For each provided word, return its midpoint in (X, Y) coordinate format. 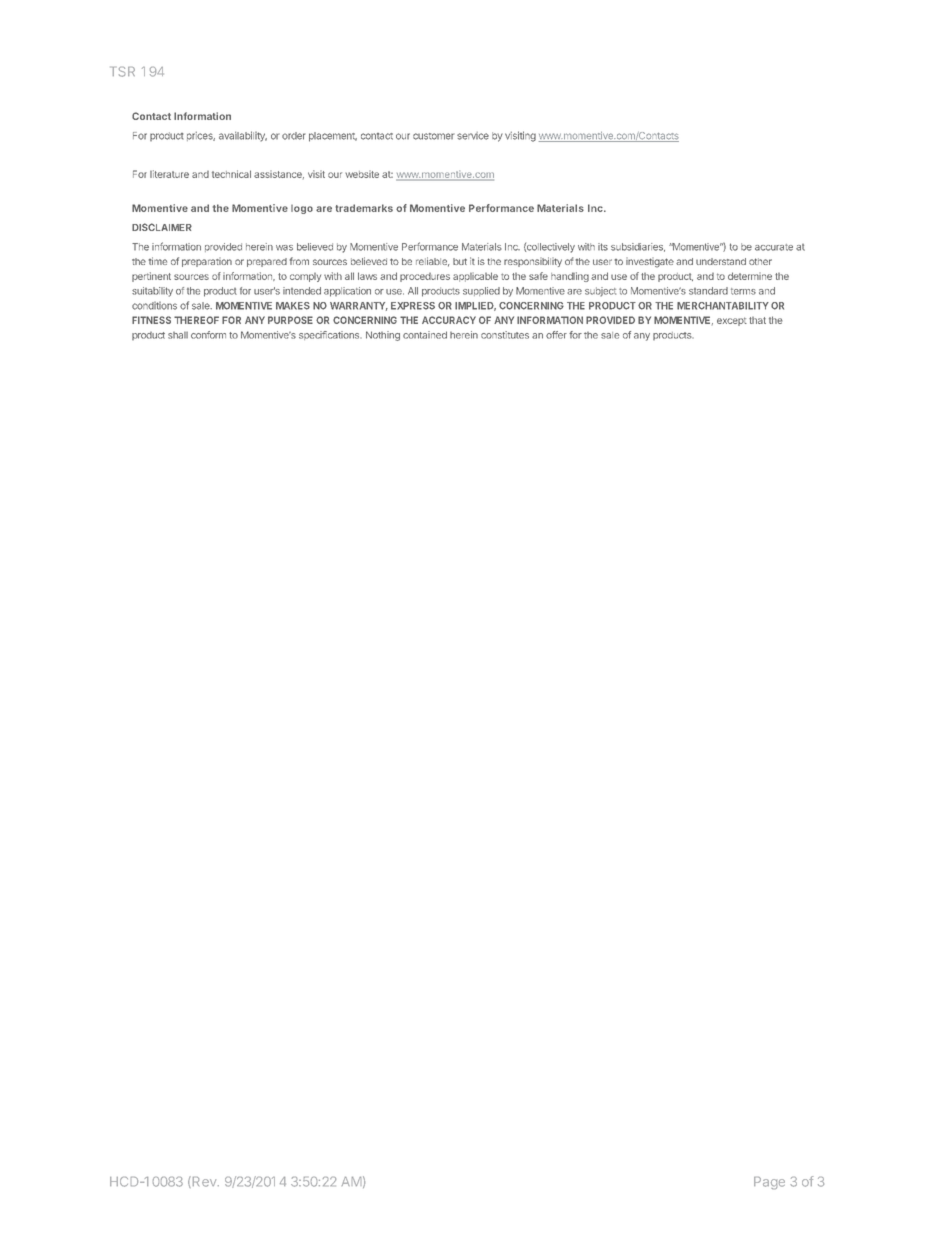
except (732, 321)
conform (208, 335)
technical (231, 174)
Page (769, 1183)
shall (178, 335)
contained (425, 335)
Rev (204, 1182)
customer (434, 136)
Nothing (383, 336)
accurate (774, 247)
